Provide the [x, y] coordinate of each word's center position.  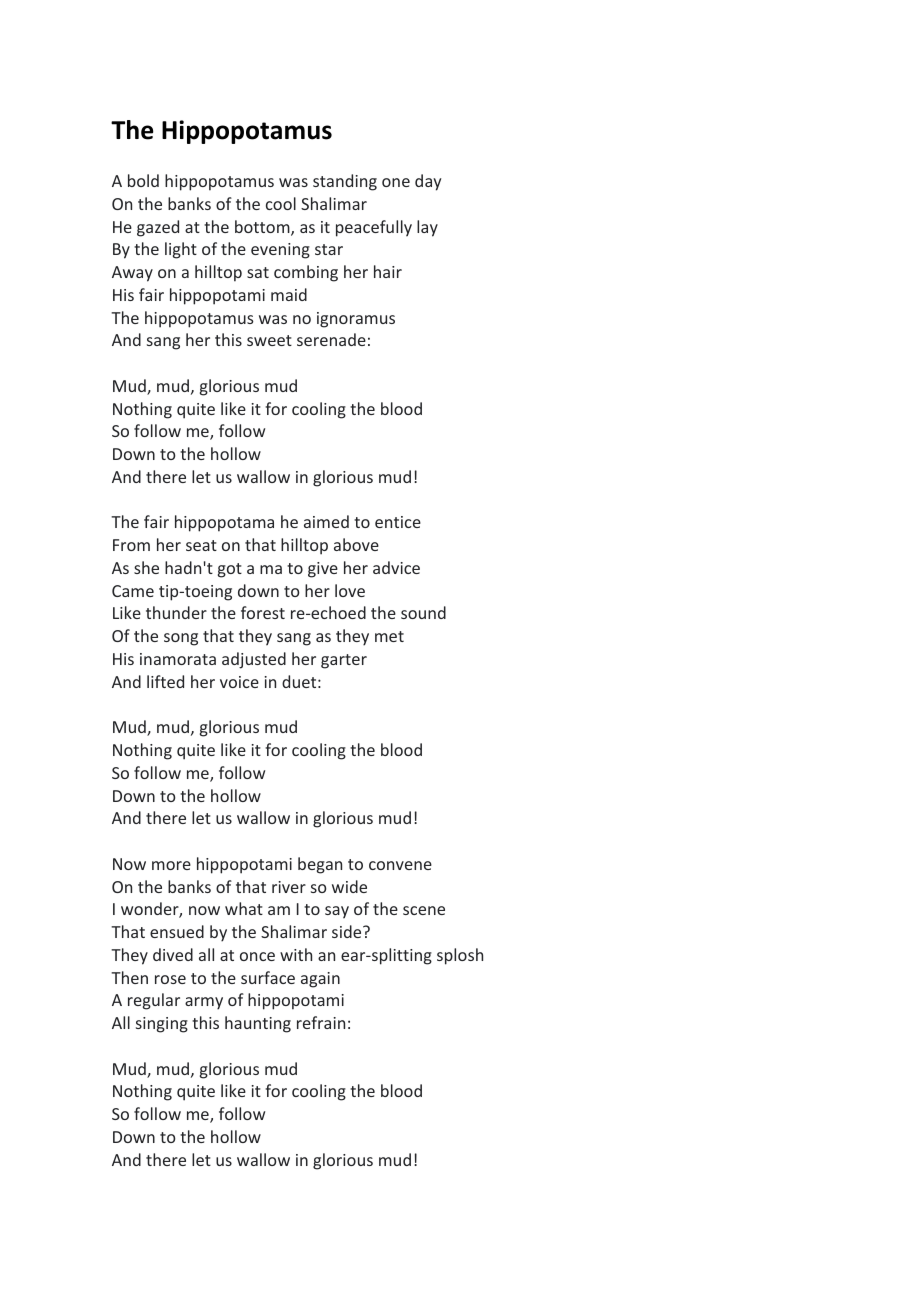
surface [268, 977]
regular [154, 1001]
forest [263, 612]
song [181, 639]
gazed [158, 228]
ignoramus [356, 320]
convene [400, 865]
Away [132, 274]
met [389, 636]
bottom [263, 228]
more [171, 865]
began [320, 865]
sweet [269, 340]
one [396, 182]
